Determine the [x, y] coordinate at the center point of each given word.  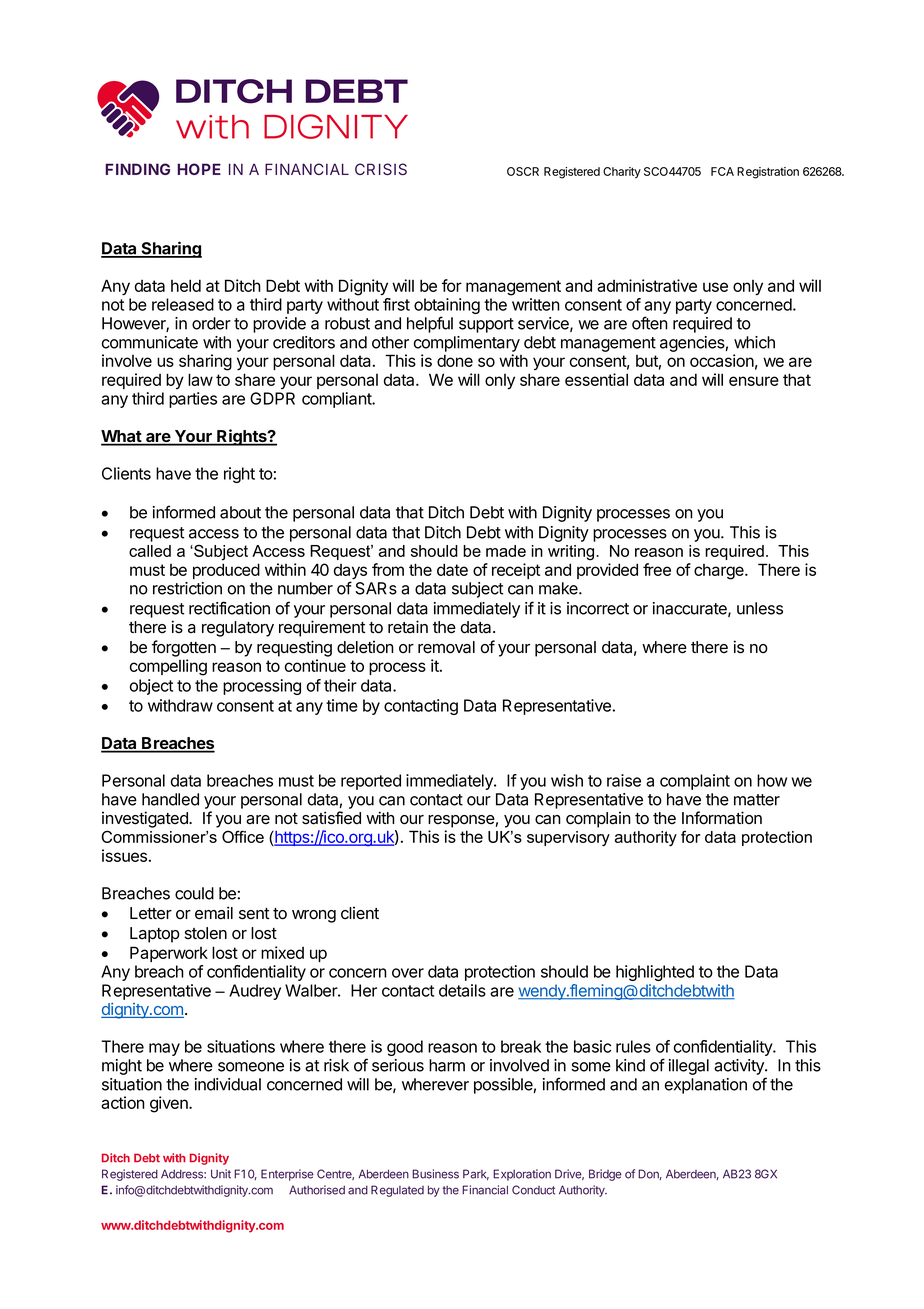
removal [446, 647]
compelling [168, 667]
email [214, 913]
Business [435, 1174]
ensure [754, 381]
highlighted [655, 973]
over [408, 973]
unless [760, 608]
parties [193, 400]
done [455, 360]
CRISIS [381, 169]
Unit [221, 1174]
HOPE [199, 169]
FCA [722, 171]
